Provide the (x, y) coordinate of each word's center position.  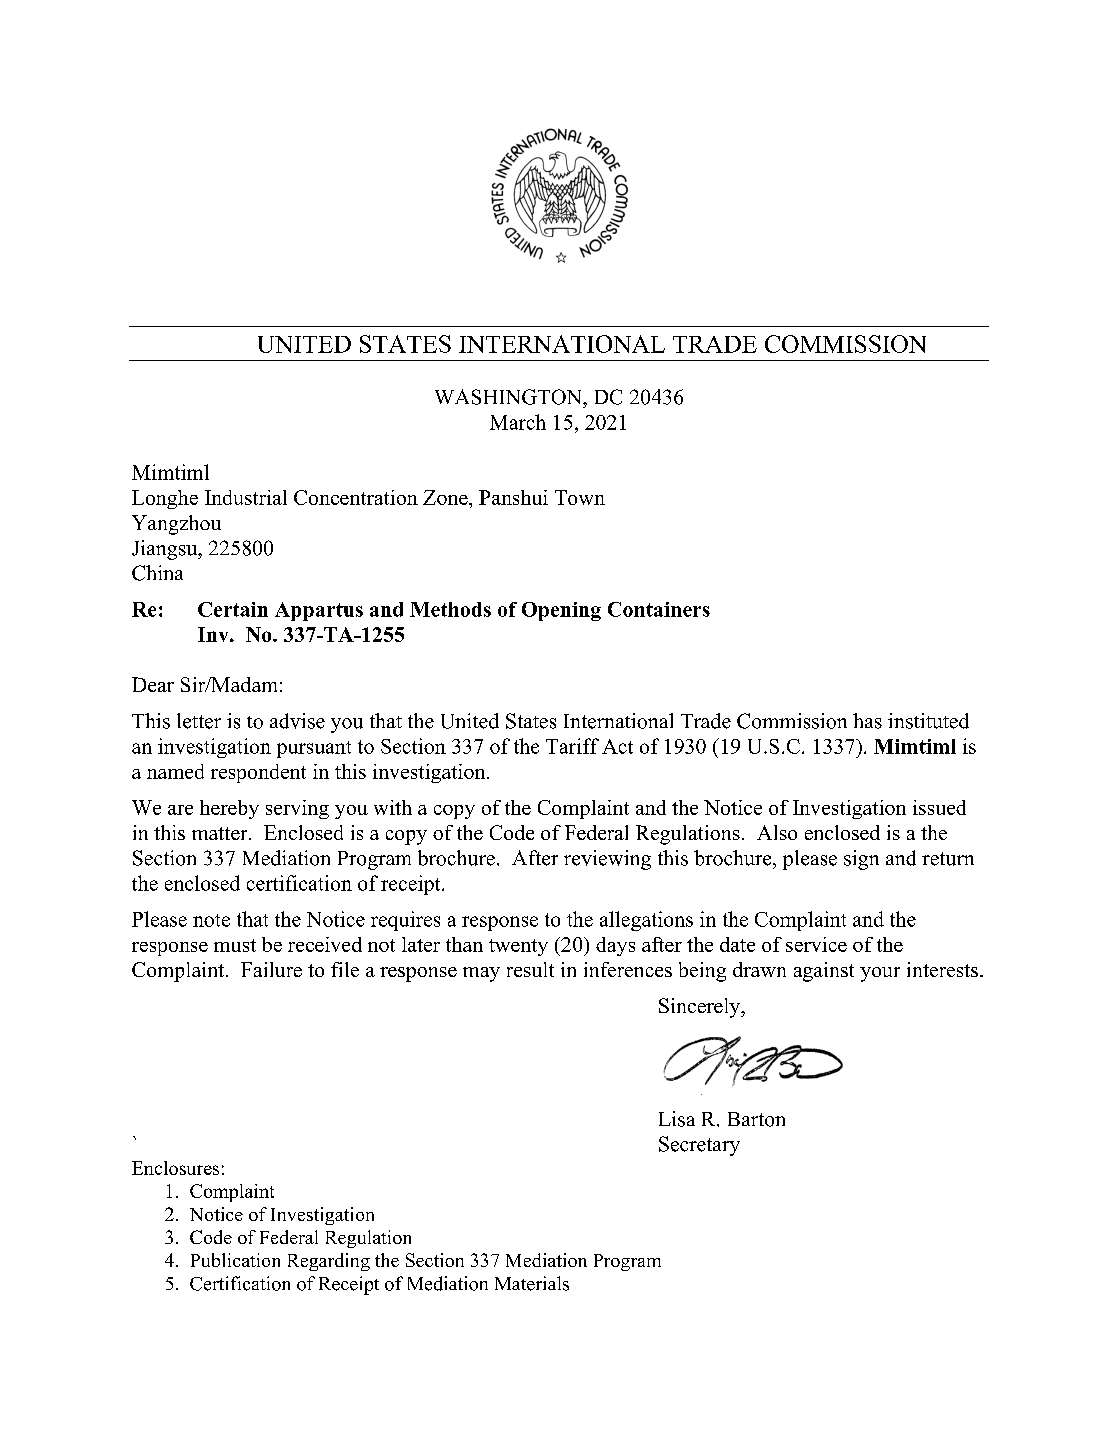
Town (580, 497)
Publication (235, 1260)
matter (221, 833)
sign (861, 860)
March (518, 422)
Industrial (246, 497)
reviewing (607, 860)
